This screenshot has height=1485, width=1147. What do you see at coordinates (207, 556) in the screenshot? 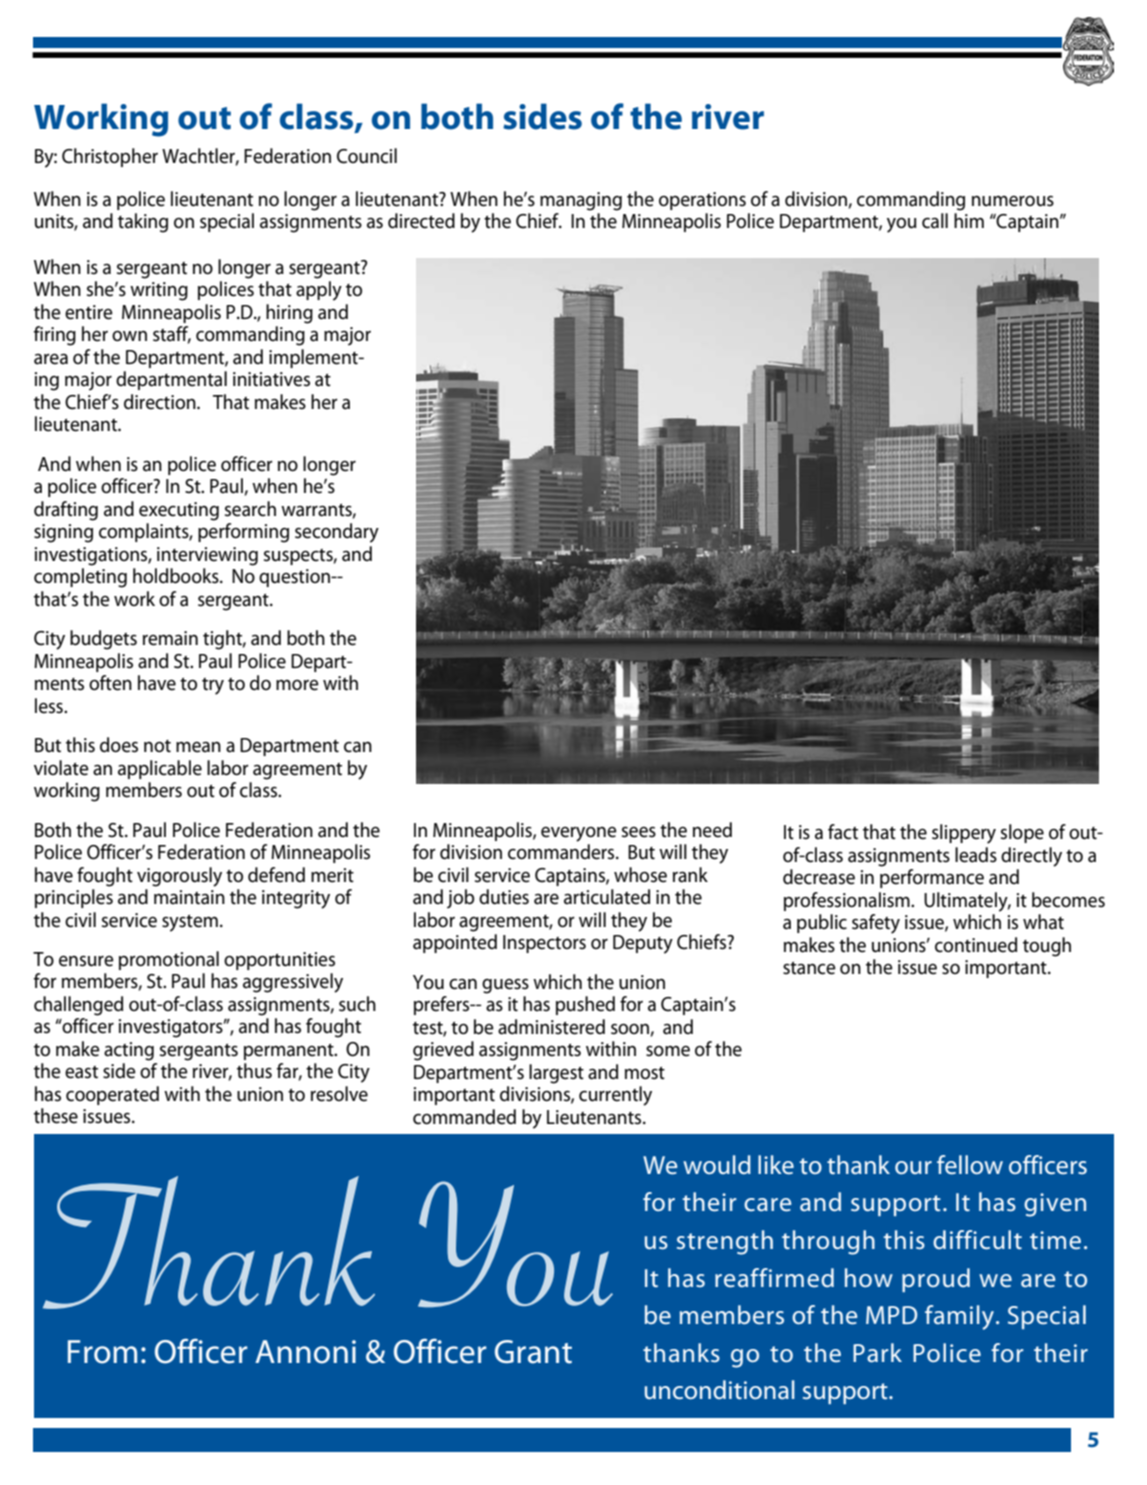
I see `interviewing` at bounding box center [207, 556].
